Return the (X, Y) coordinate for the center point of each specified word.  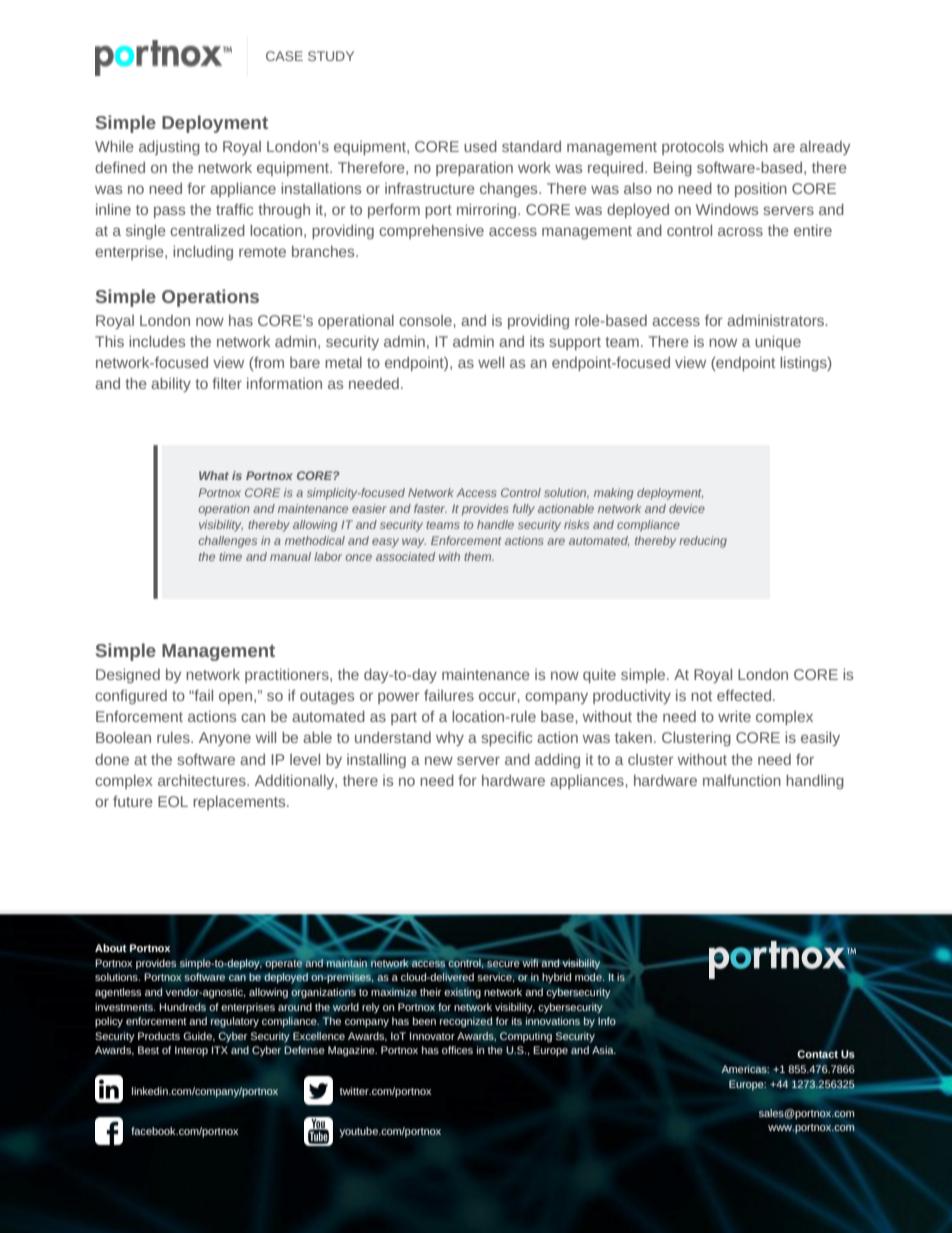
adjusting (169, 148)
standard (531, 146)
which (748, 146)
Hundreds (182, 1007)
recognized (466, 1022)
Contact (817, 1054)
